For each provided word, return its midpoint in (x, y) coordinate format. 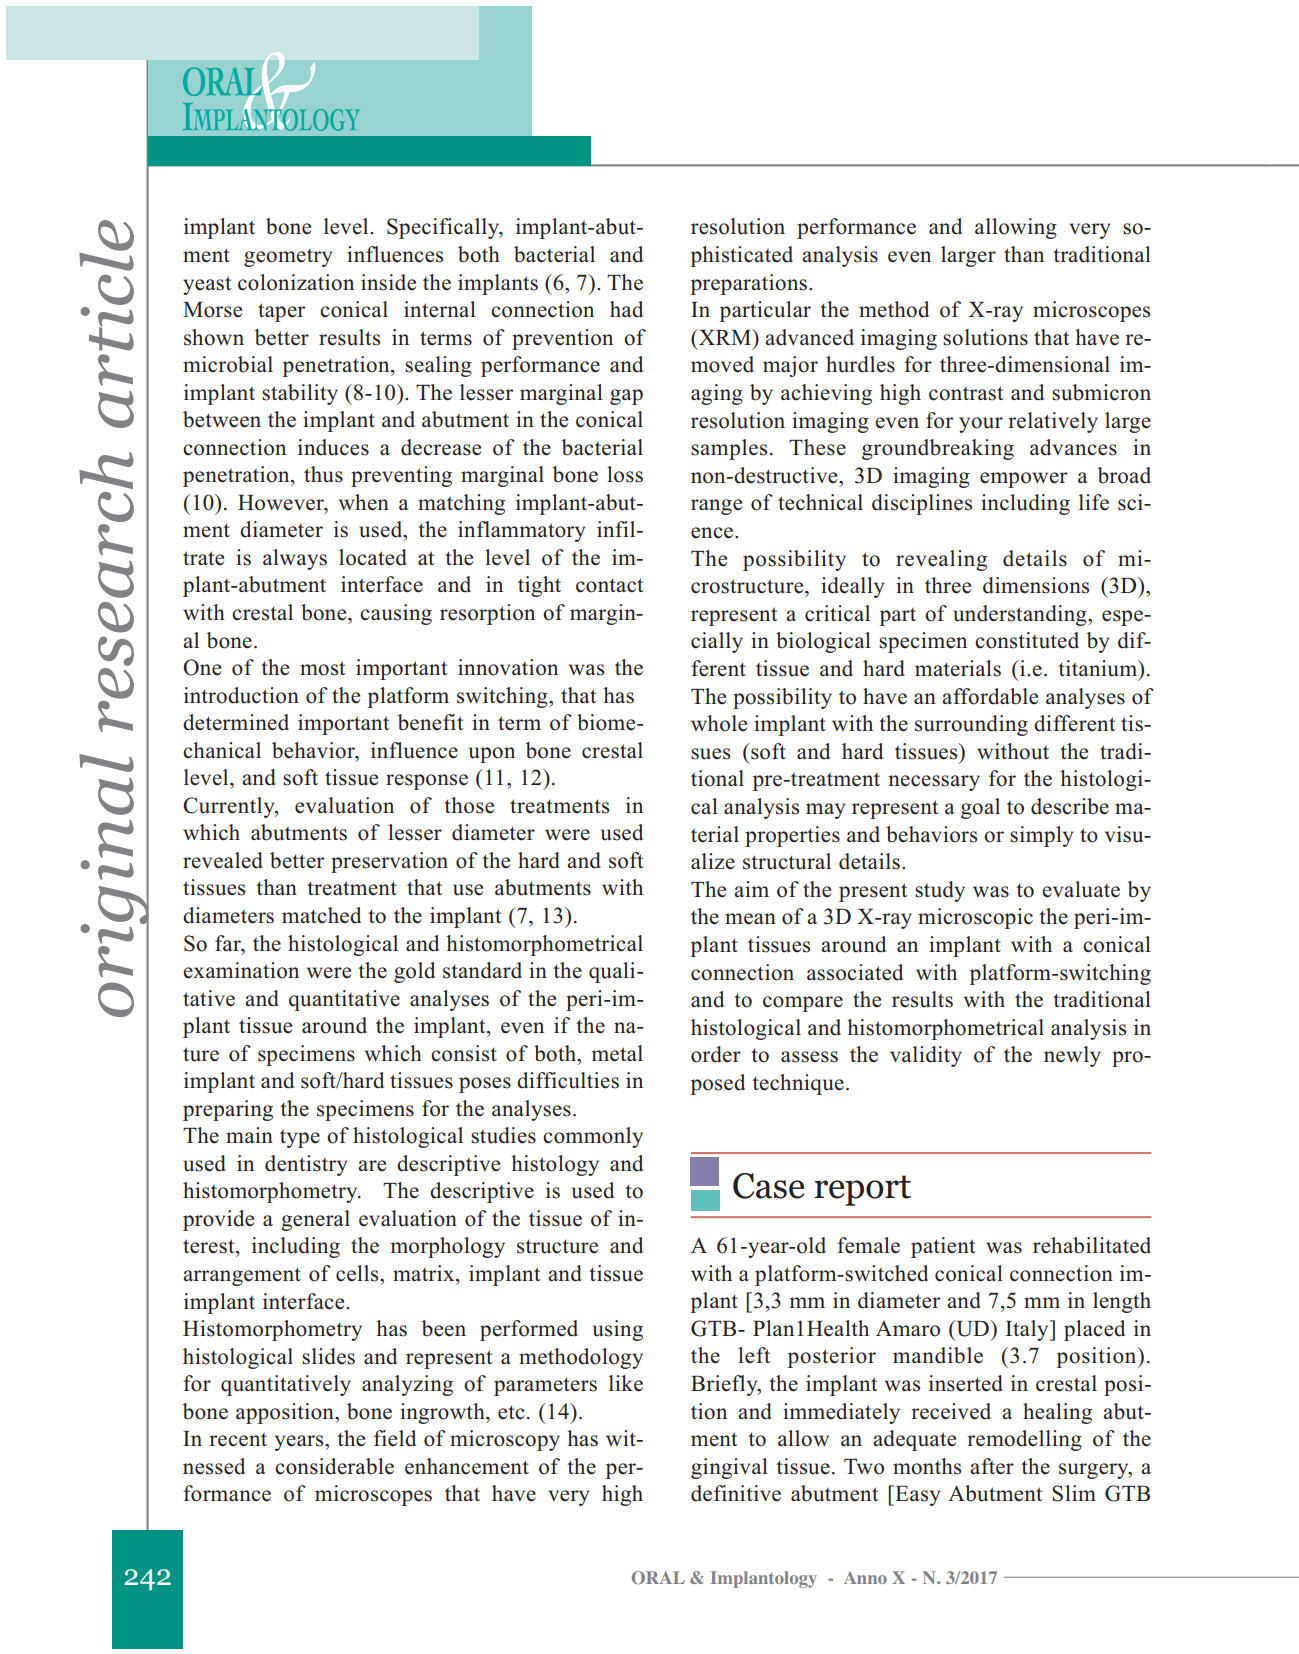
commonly (593, 1137)
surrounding (971, 725)
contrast (966, 393)
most (323, 668)
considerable (334, 1466)
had (626, 309)
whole (719, 723)
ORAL (658, 1577)
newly (1072, 1056)
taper (281, 312)
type (300, 1139)
